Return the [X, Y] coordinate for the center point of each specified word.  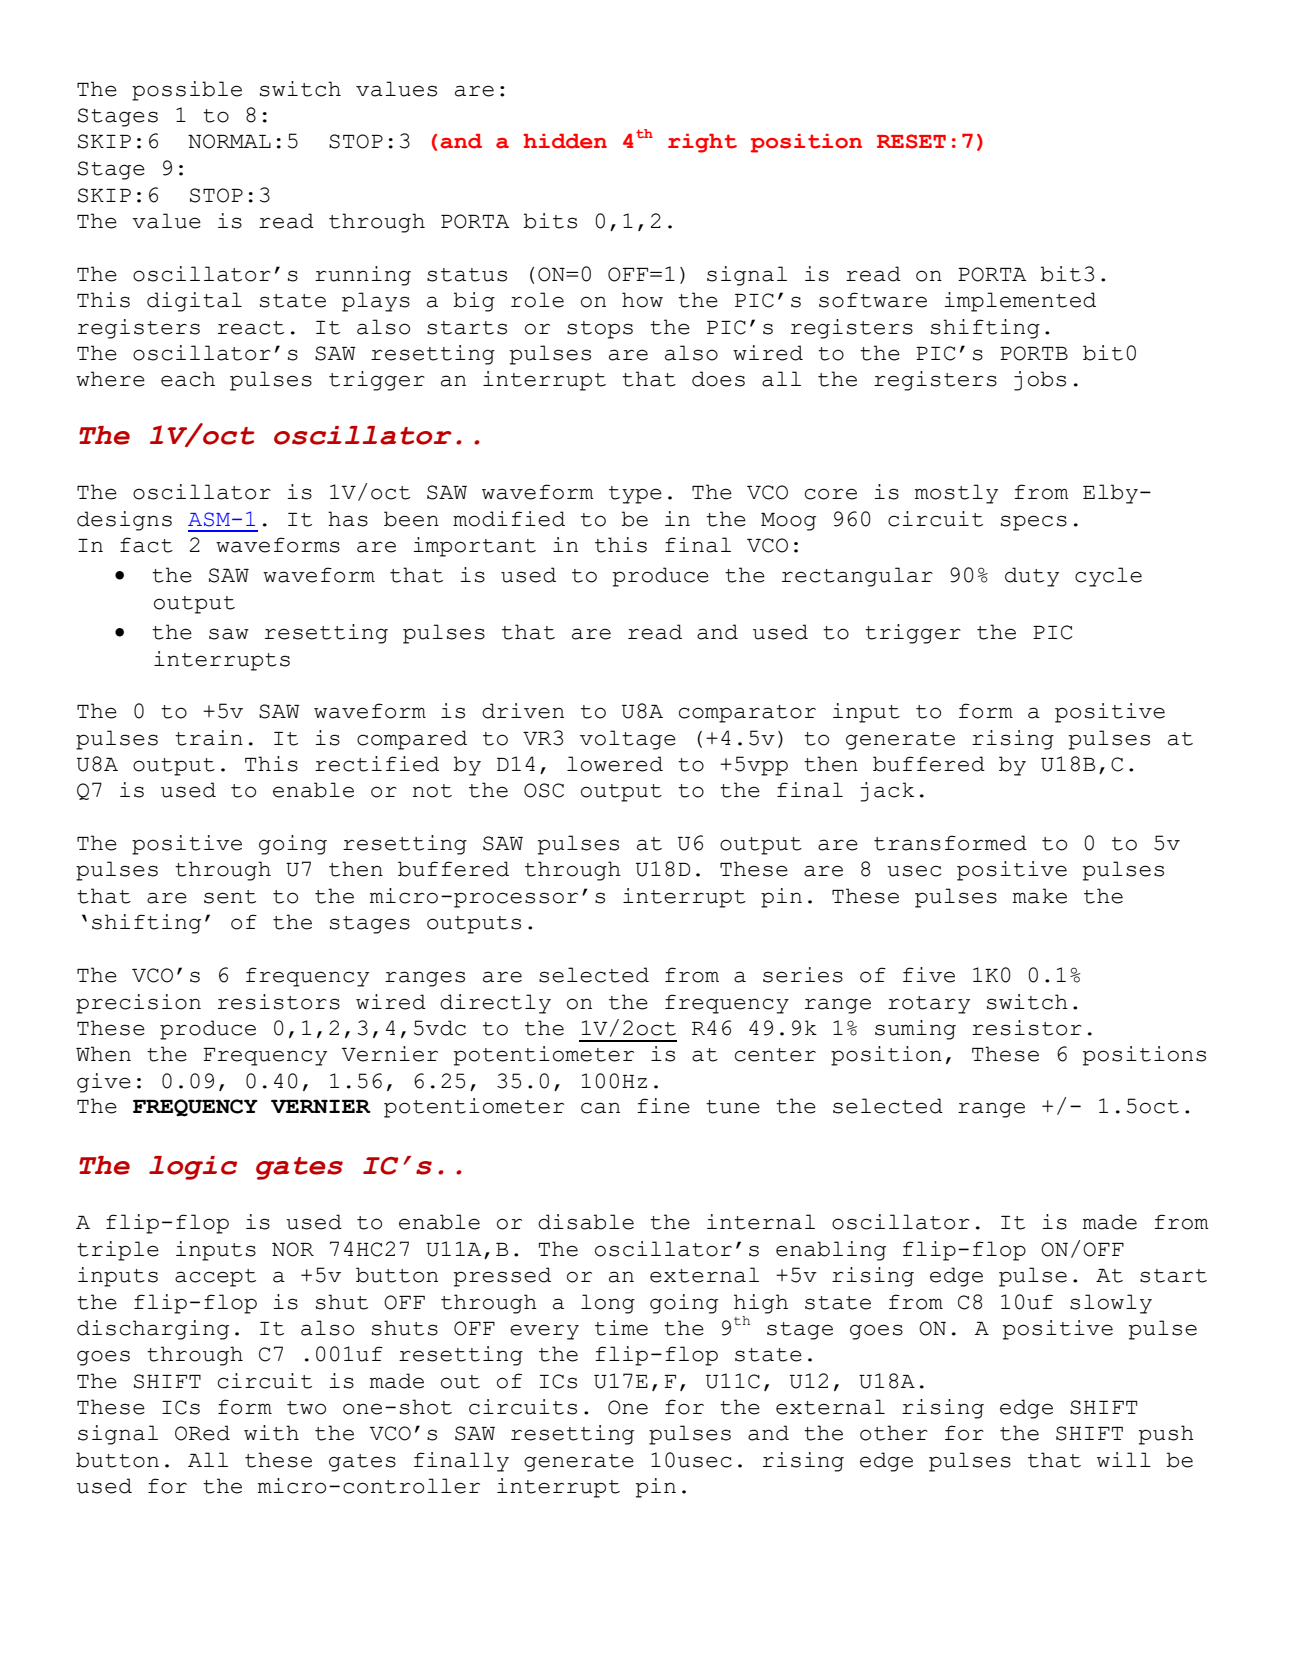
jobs [1040, 381]
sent [230, 897]
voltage [628, 740]
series [803, 975]
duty [1032, 577]
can [600, 1108]
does [718, 379]
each [188, 379]
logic [193, 1168]
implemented [1020, 302]
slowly [1111, 1304]
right [702, 143]
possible [187, 91]
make [1040, 896]
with [271, 1433]
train [209, 738]
